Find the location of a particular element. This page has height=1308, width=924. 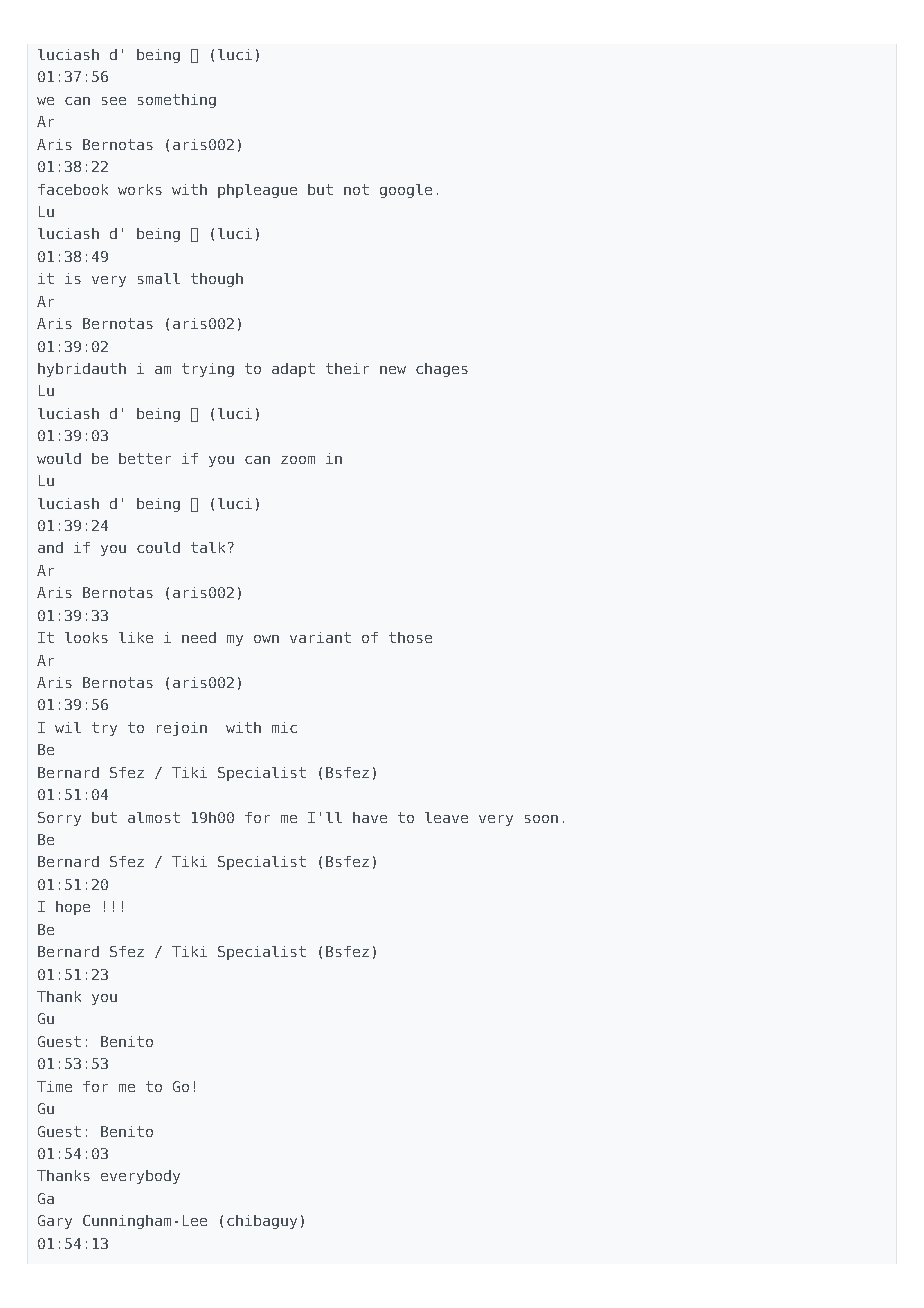

see is located at coordinates (114, 101).
